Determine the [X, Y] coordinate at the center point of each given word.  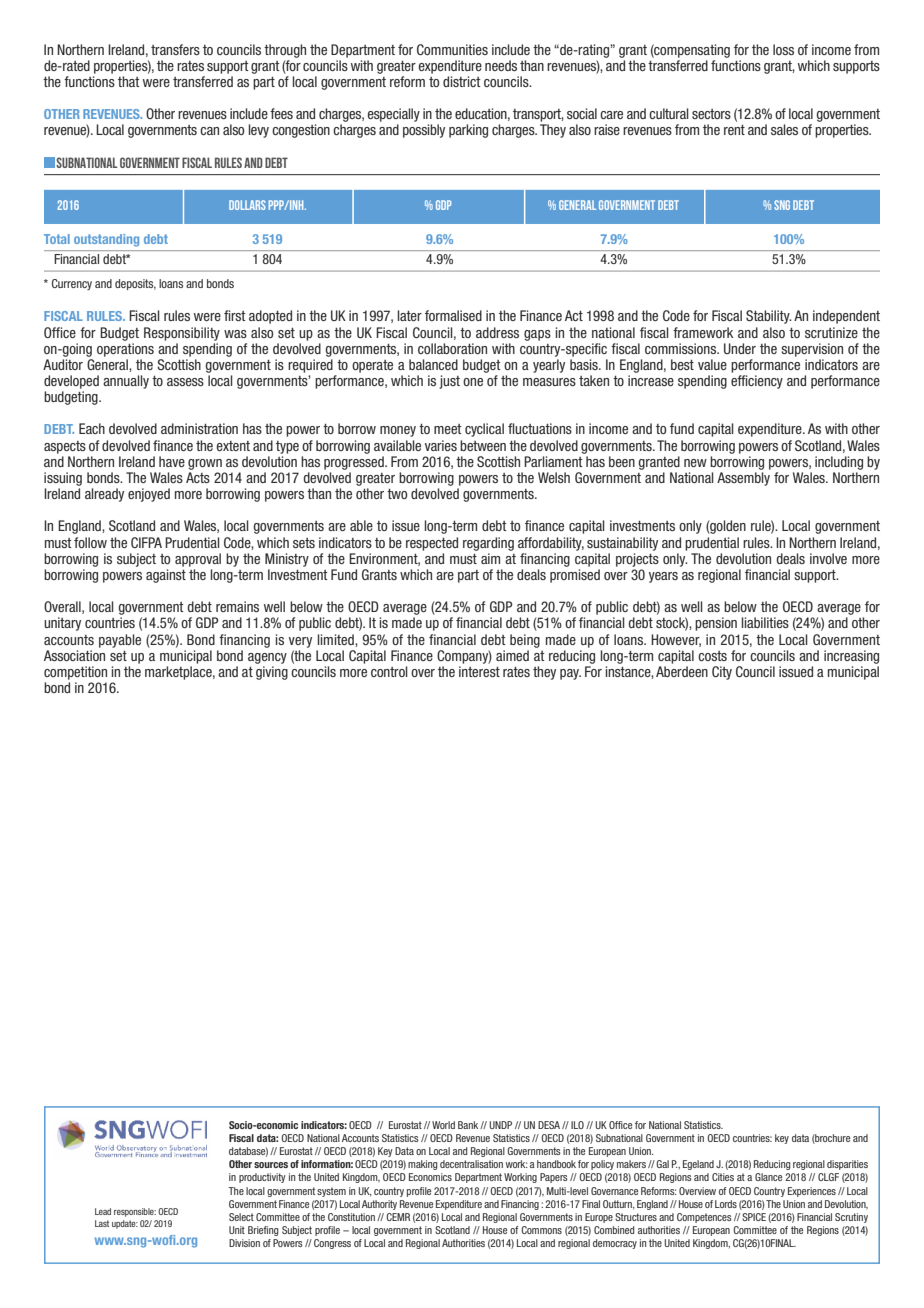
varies [441, 445]
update [125, 1224]
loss [783, 49]
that [129, 81]
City [722, 673]
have [172, 461]
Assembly [743, 479]
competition [75, 673]
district [462, 81]
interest [479, 671]
